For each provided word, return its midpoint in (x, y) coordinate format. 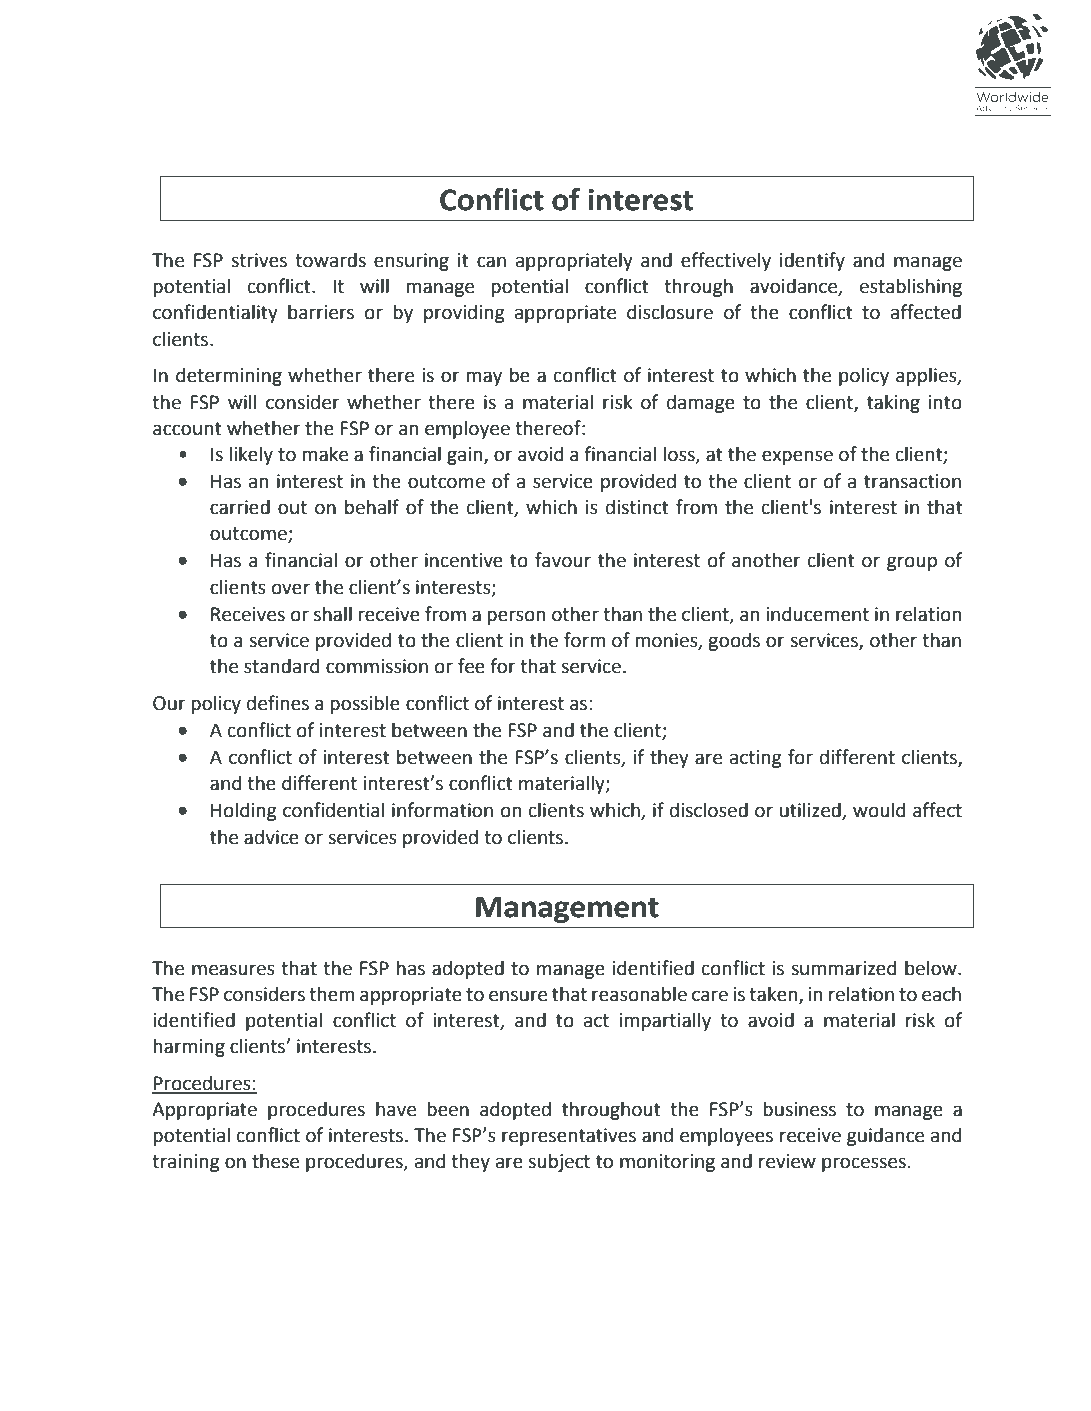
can (491, 262)
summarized (843, 968)
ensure (518, 996)
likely (251, 455)
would (879, 810)
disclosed (709, 810)
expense (797, 457)
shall (333, 614)
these (275, 1161)
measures (233, 970)
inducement (817, 614)
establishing (911, 287)
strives (259, 260)
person (516, 617)
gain (466, 456)
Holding (244, 811)
